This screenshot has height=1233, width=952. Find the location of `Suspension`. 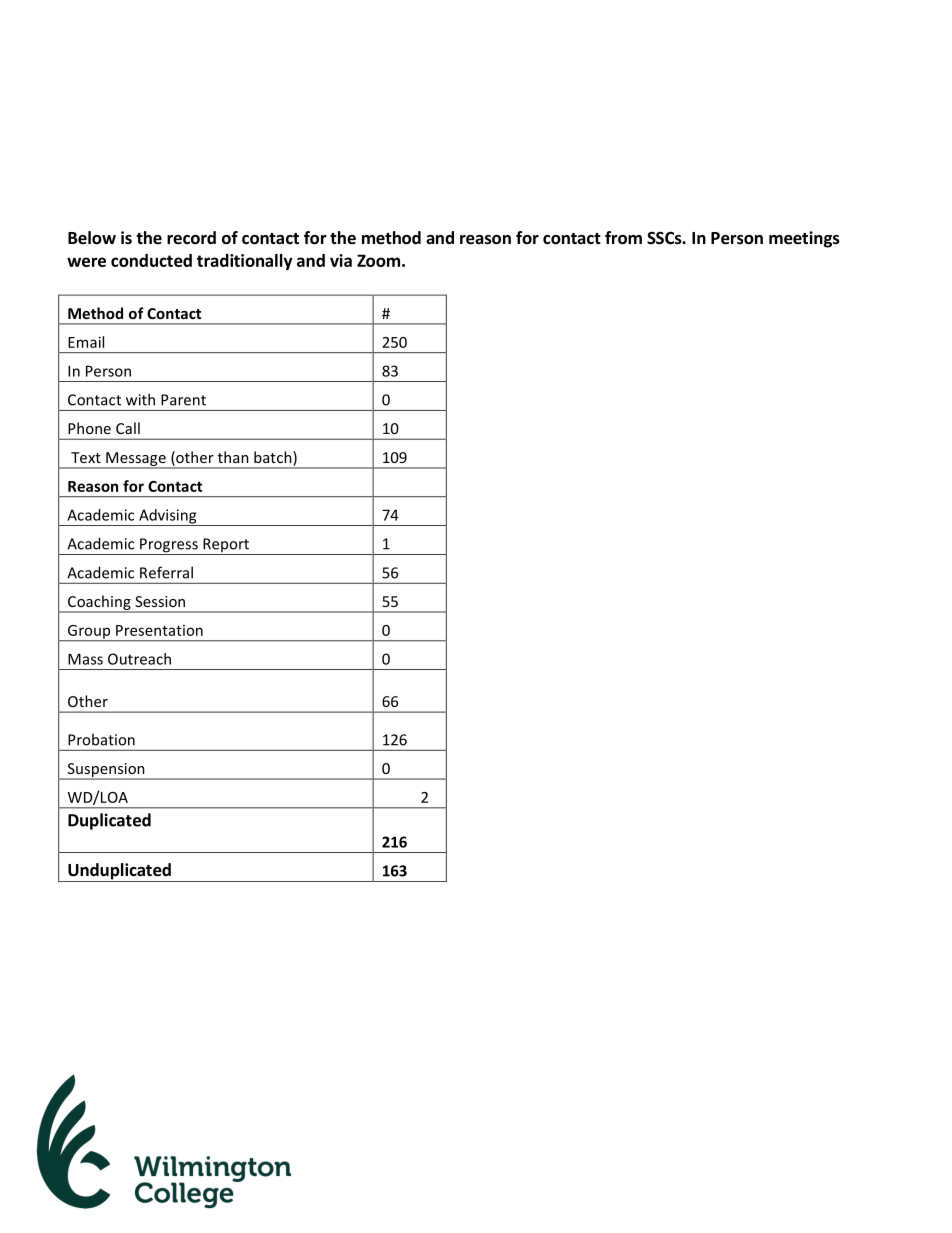

Suspension is located at coordinates (106, 771).
